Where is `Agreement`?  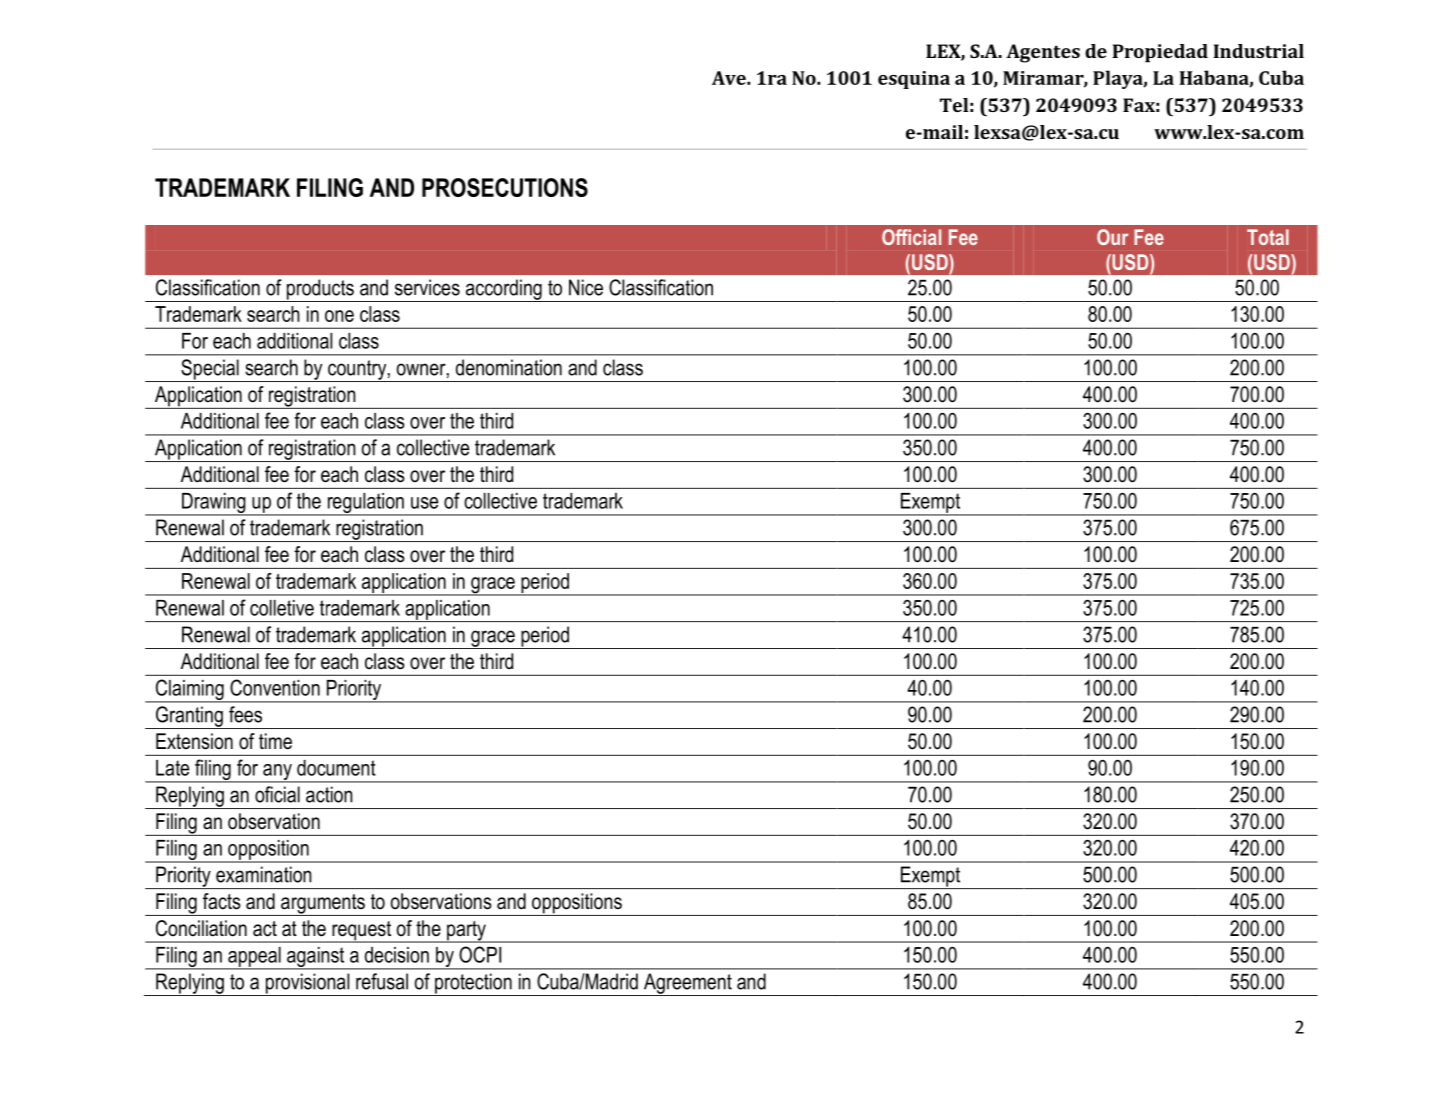
Agreement is located at coordinates (688, 984).
